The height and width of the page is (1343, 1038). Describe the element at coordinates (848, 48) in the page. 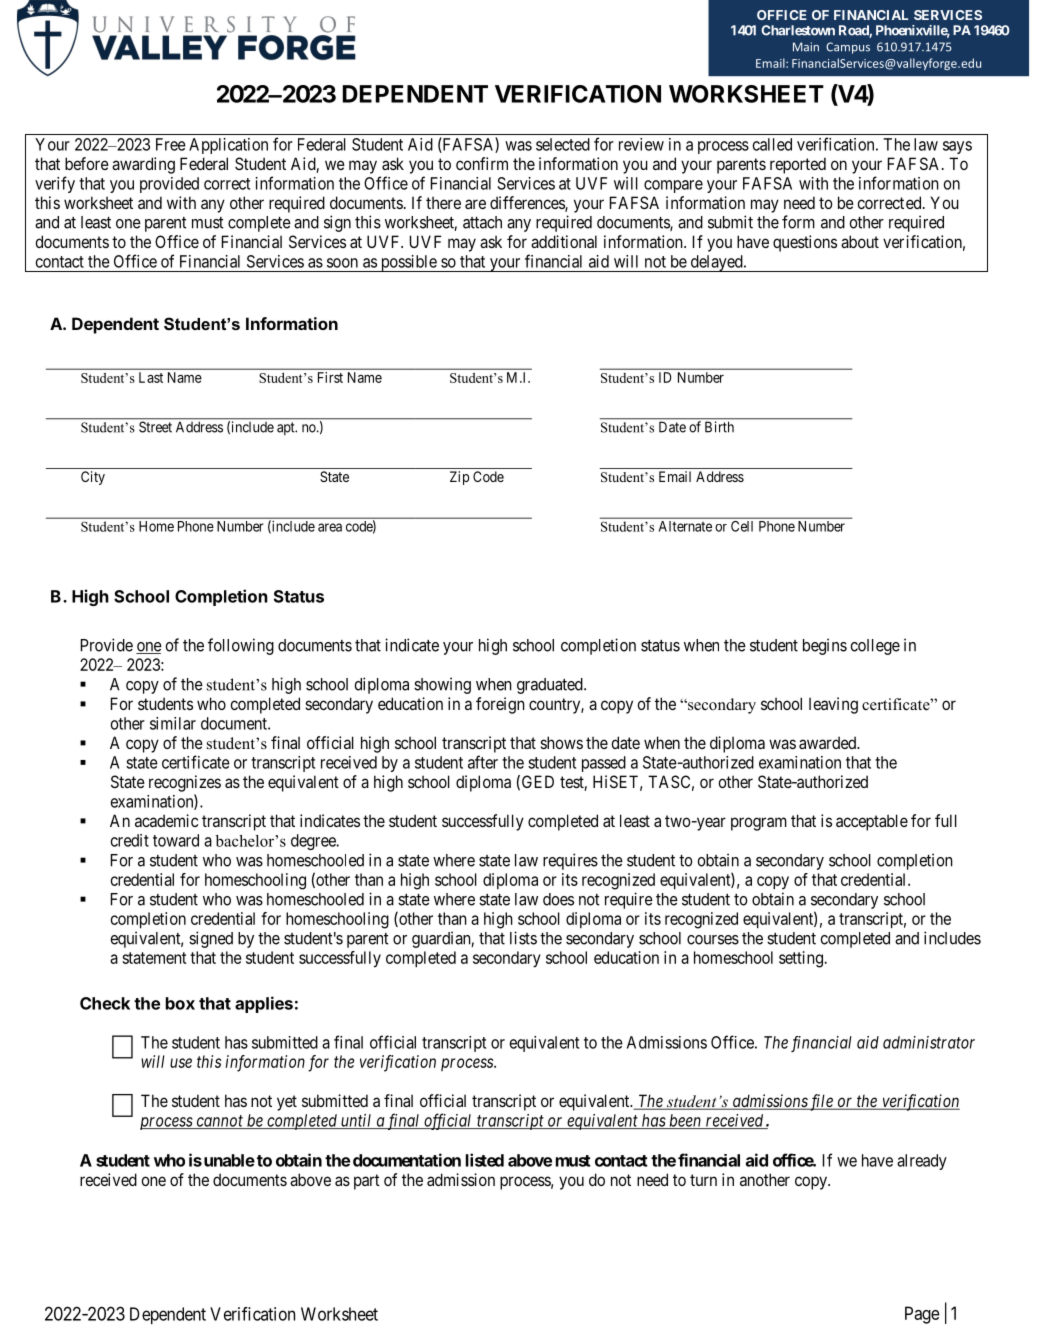

I see `Campus` at that location.
